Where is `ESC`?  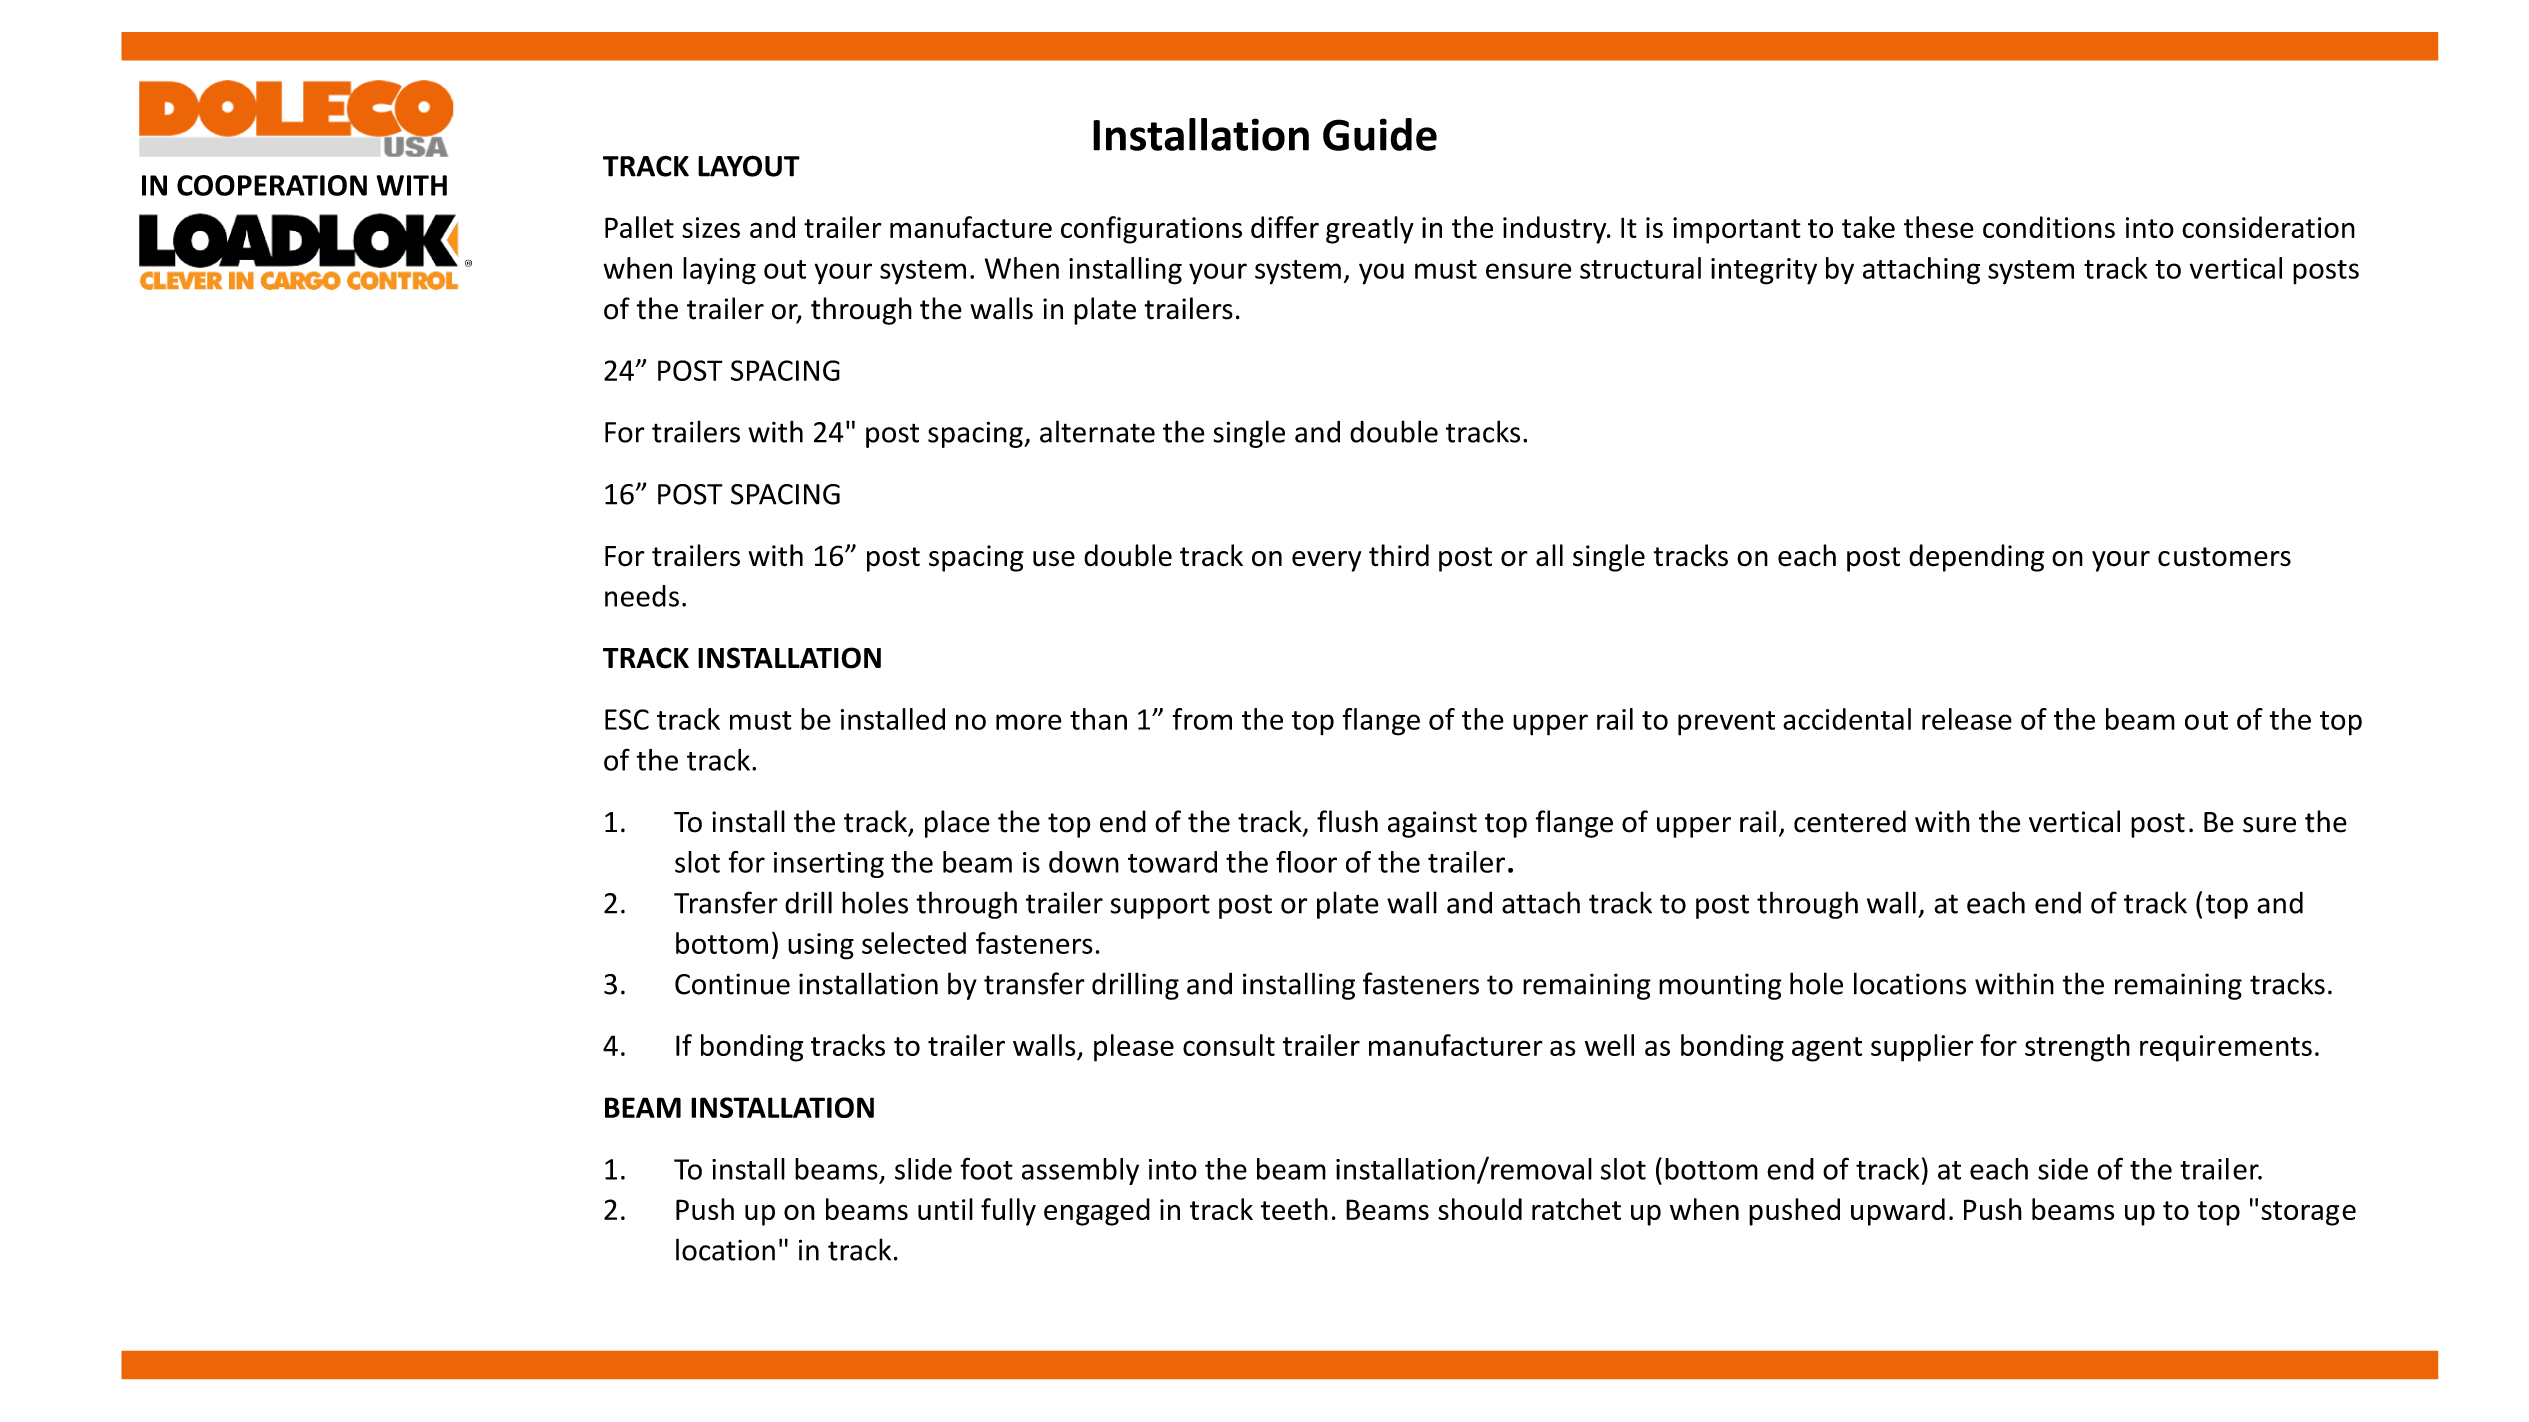
ESC is located at coordinates (627, 719).
